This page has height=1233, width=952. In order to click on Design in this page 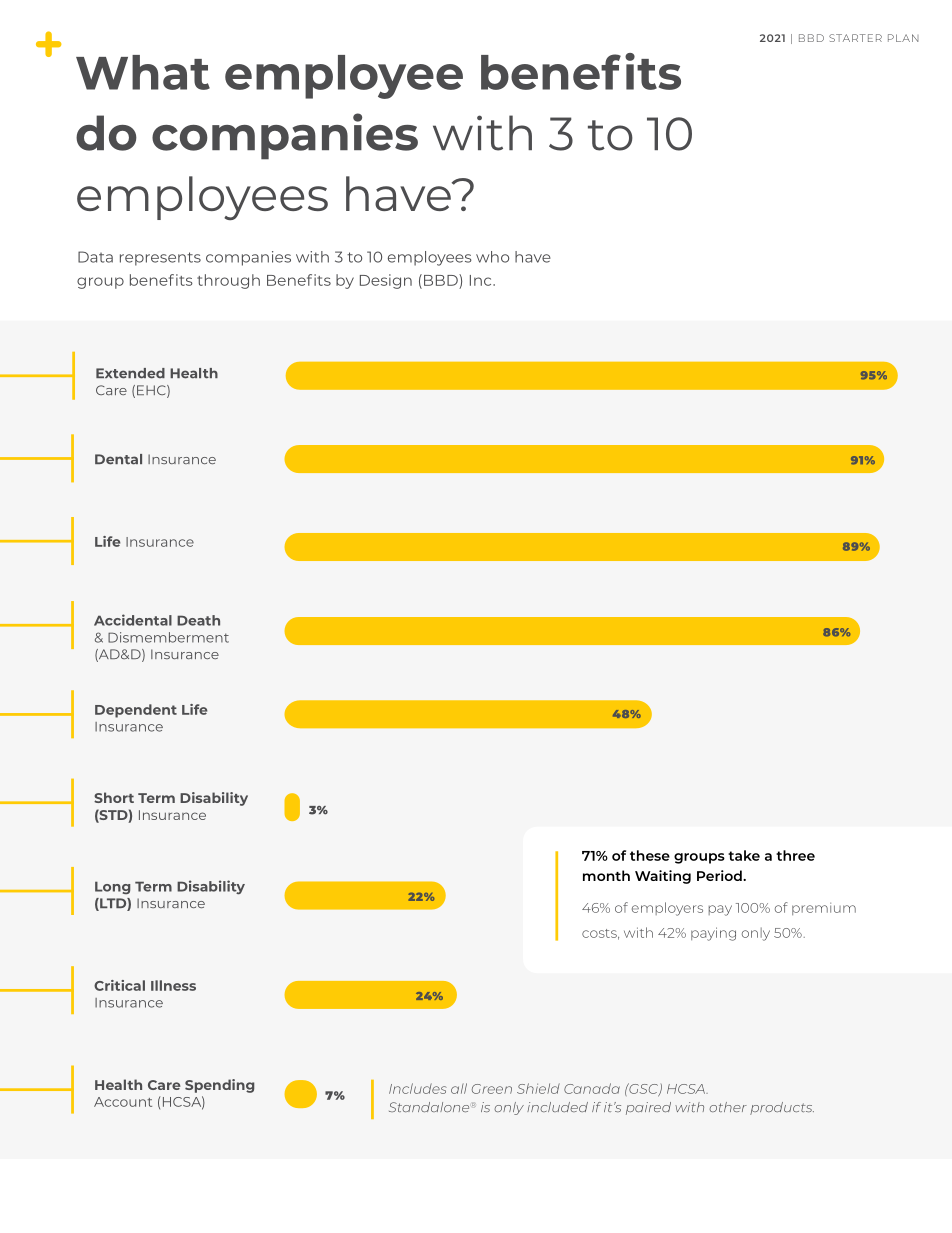, I will do `click(386, 281)`.
